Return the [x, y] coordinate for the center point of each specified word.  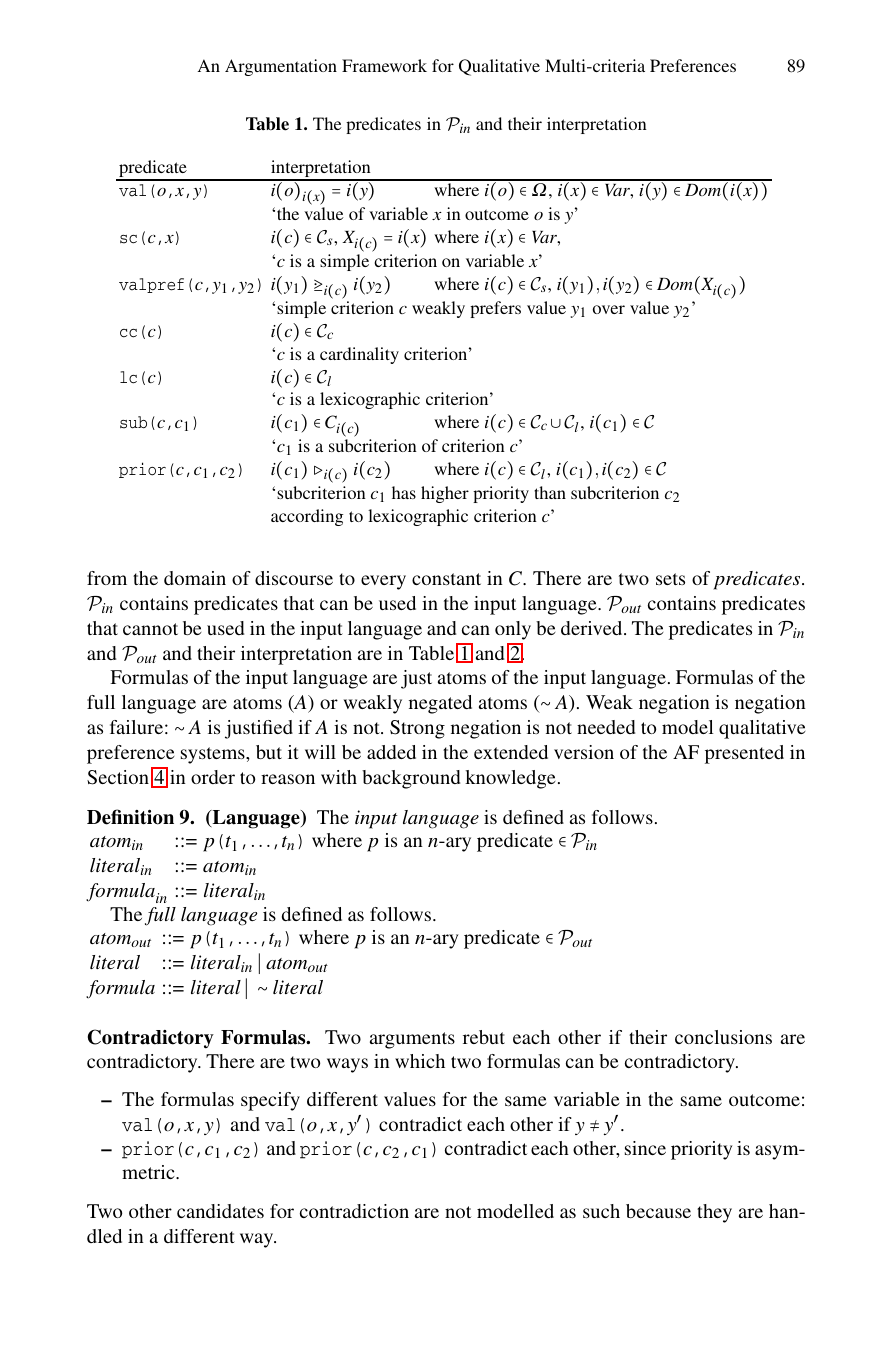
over [609, 309]
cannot [150, 629]
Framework [384, 65]
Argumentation [281, 67]
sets [670, 579]
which [420, 1061]
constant [446, 579]
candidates [220, 1211]
